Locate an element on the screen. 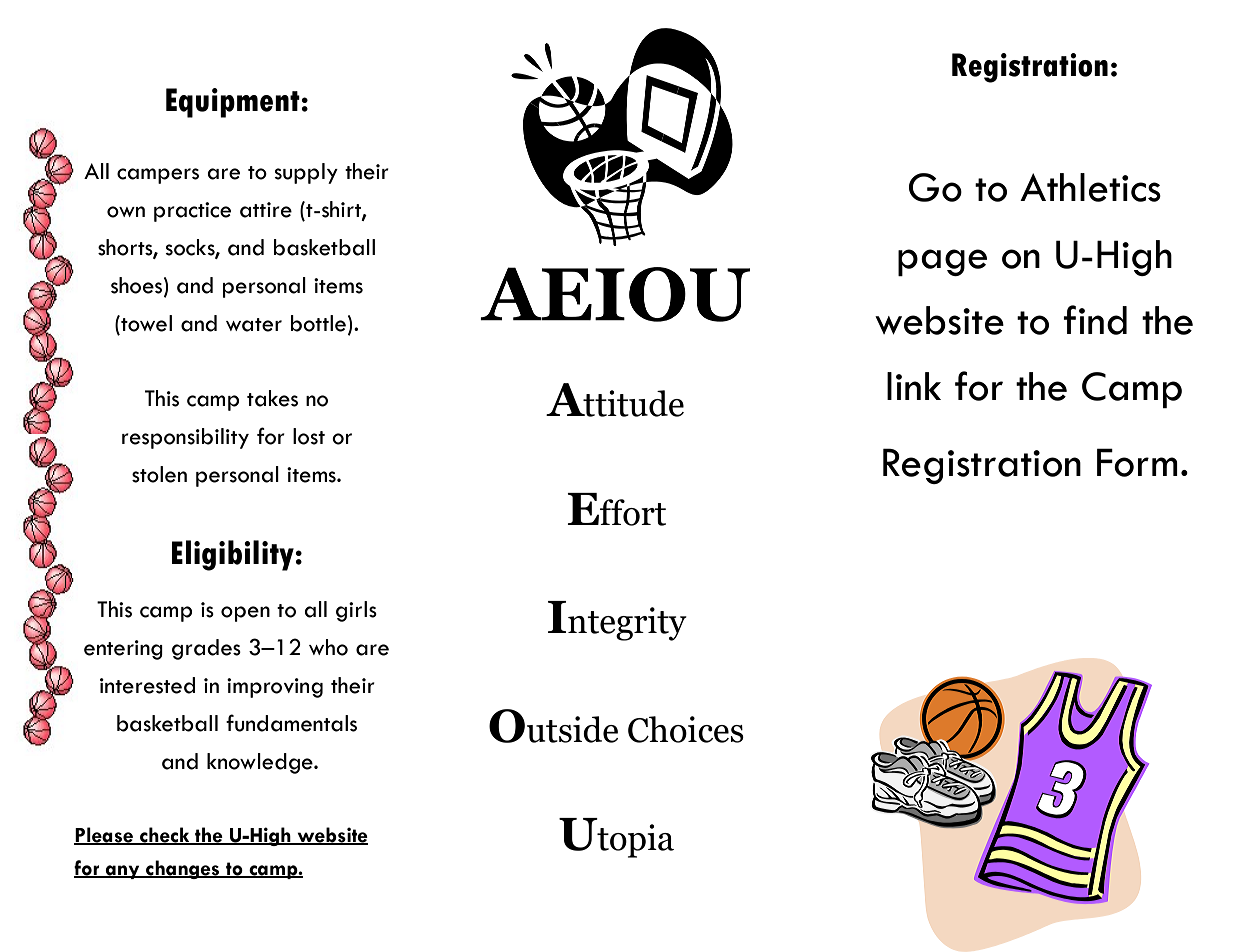  changes is located at coordinates (183, 869).
